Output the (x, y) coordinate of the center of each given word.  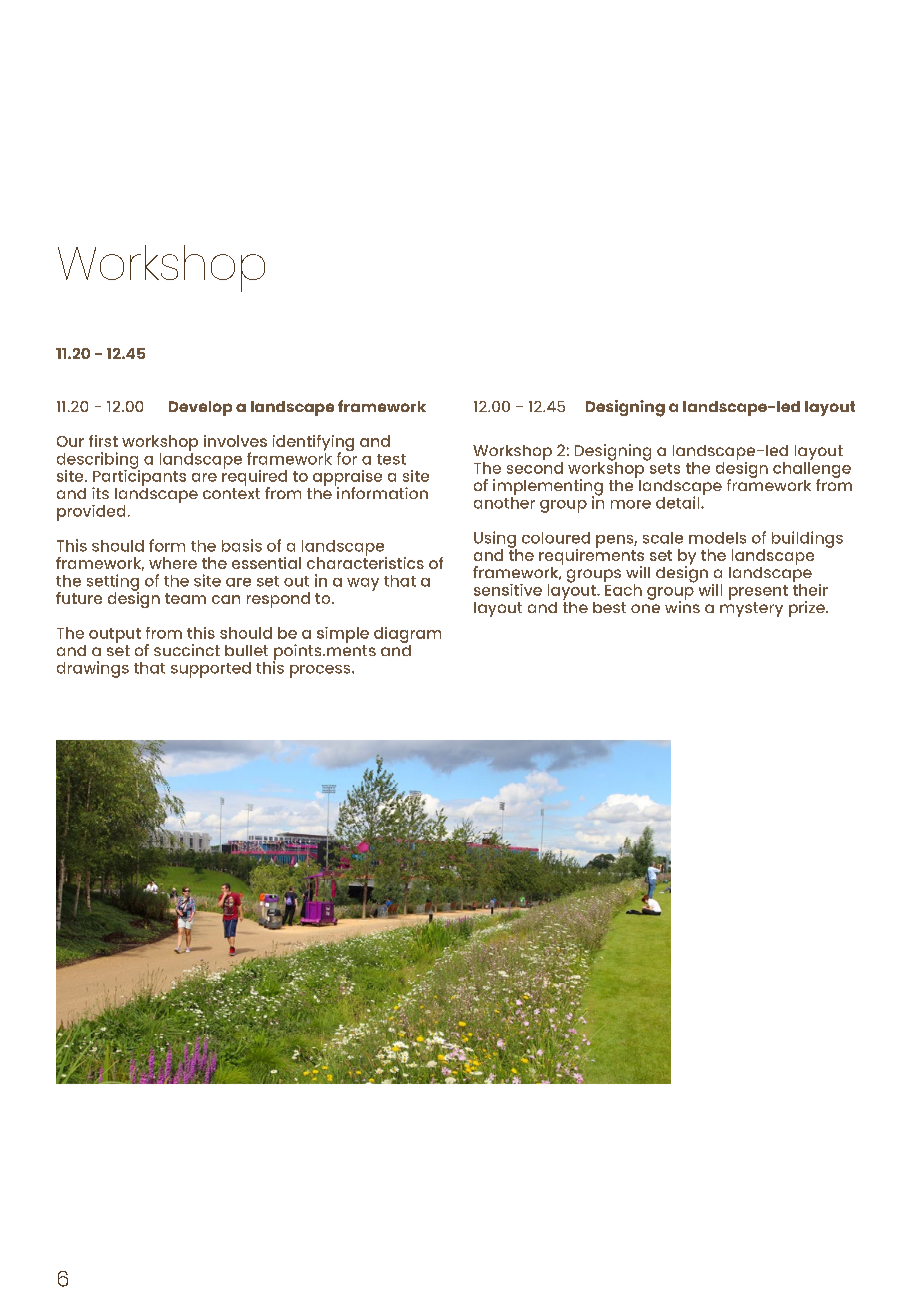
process (321, 671)
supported (211, 670)
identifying (313, 444)
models (717, 538)
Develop (200, 408)
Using (495, 540)
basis (242, 545)
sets (663, 467)
